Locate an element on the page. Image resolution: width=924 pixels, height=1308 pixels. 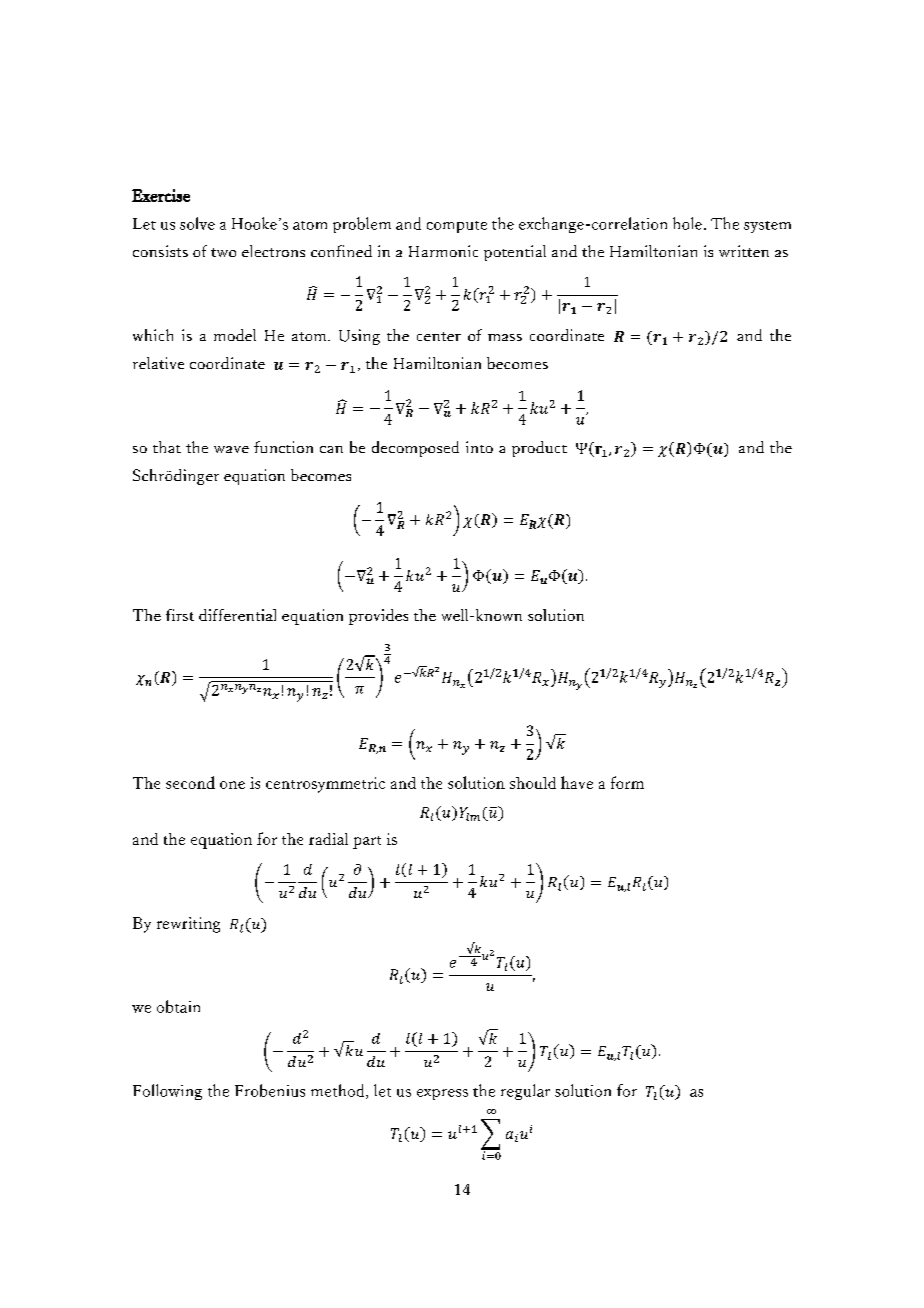
hole is located at coordinates (687, 223).
